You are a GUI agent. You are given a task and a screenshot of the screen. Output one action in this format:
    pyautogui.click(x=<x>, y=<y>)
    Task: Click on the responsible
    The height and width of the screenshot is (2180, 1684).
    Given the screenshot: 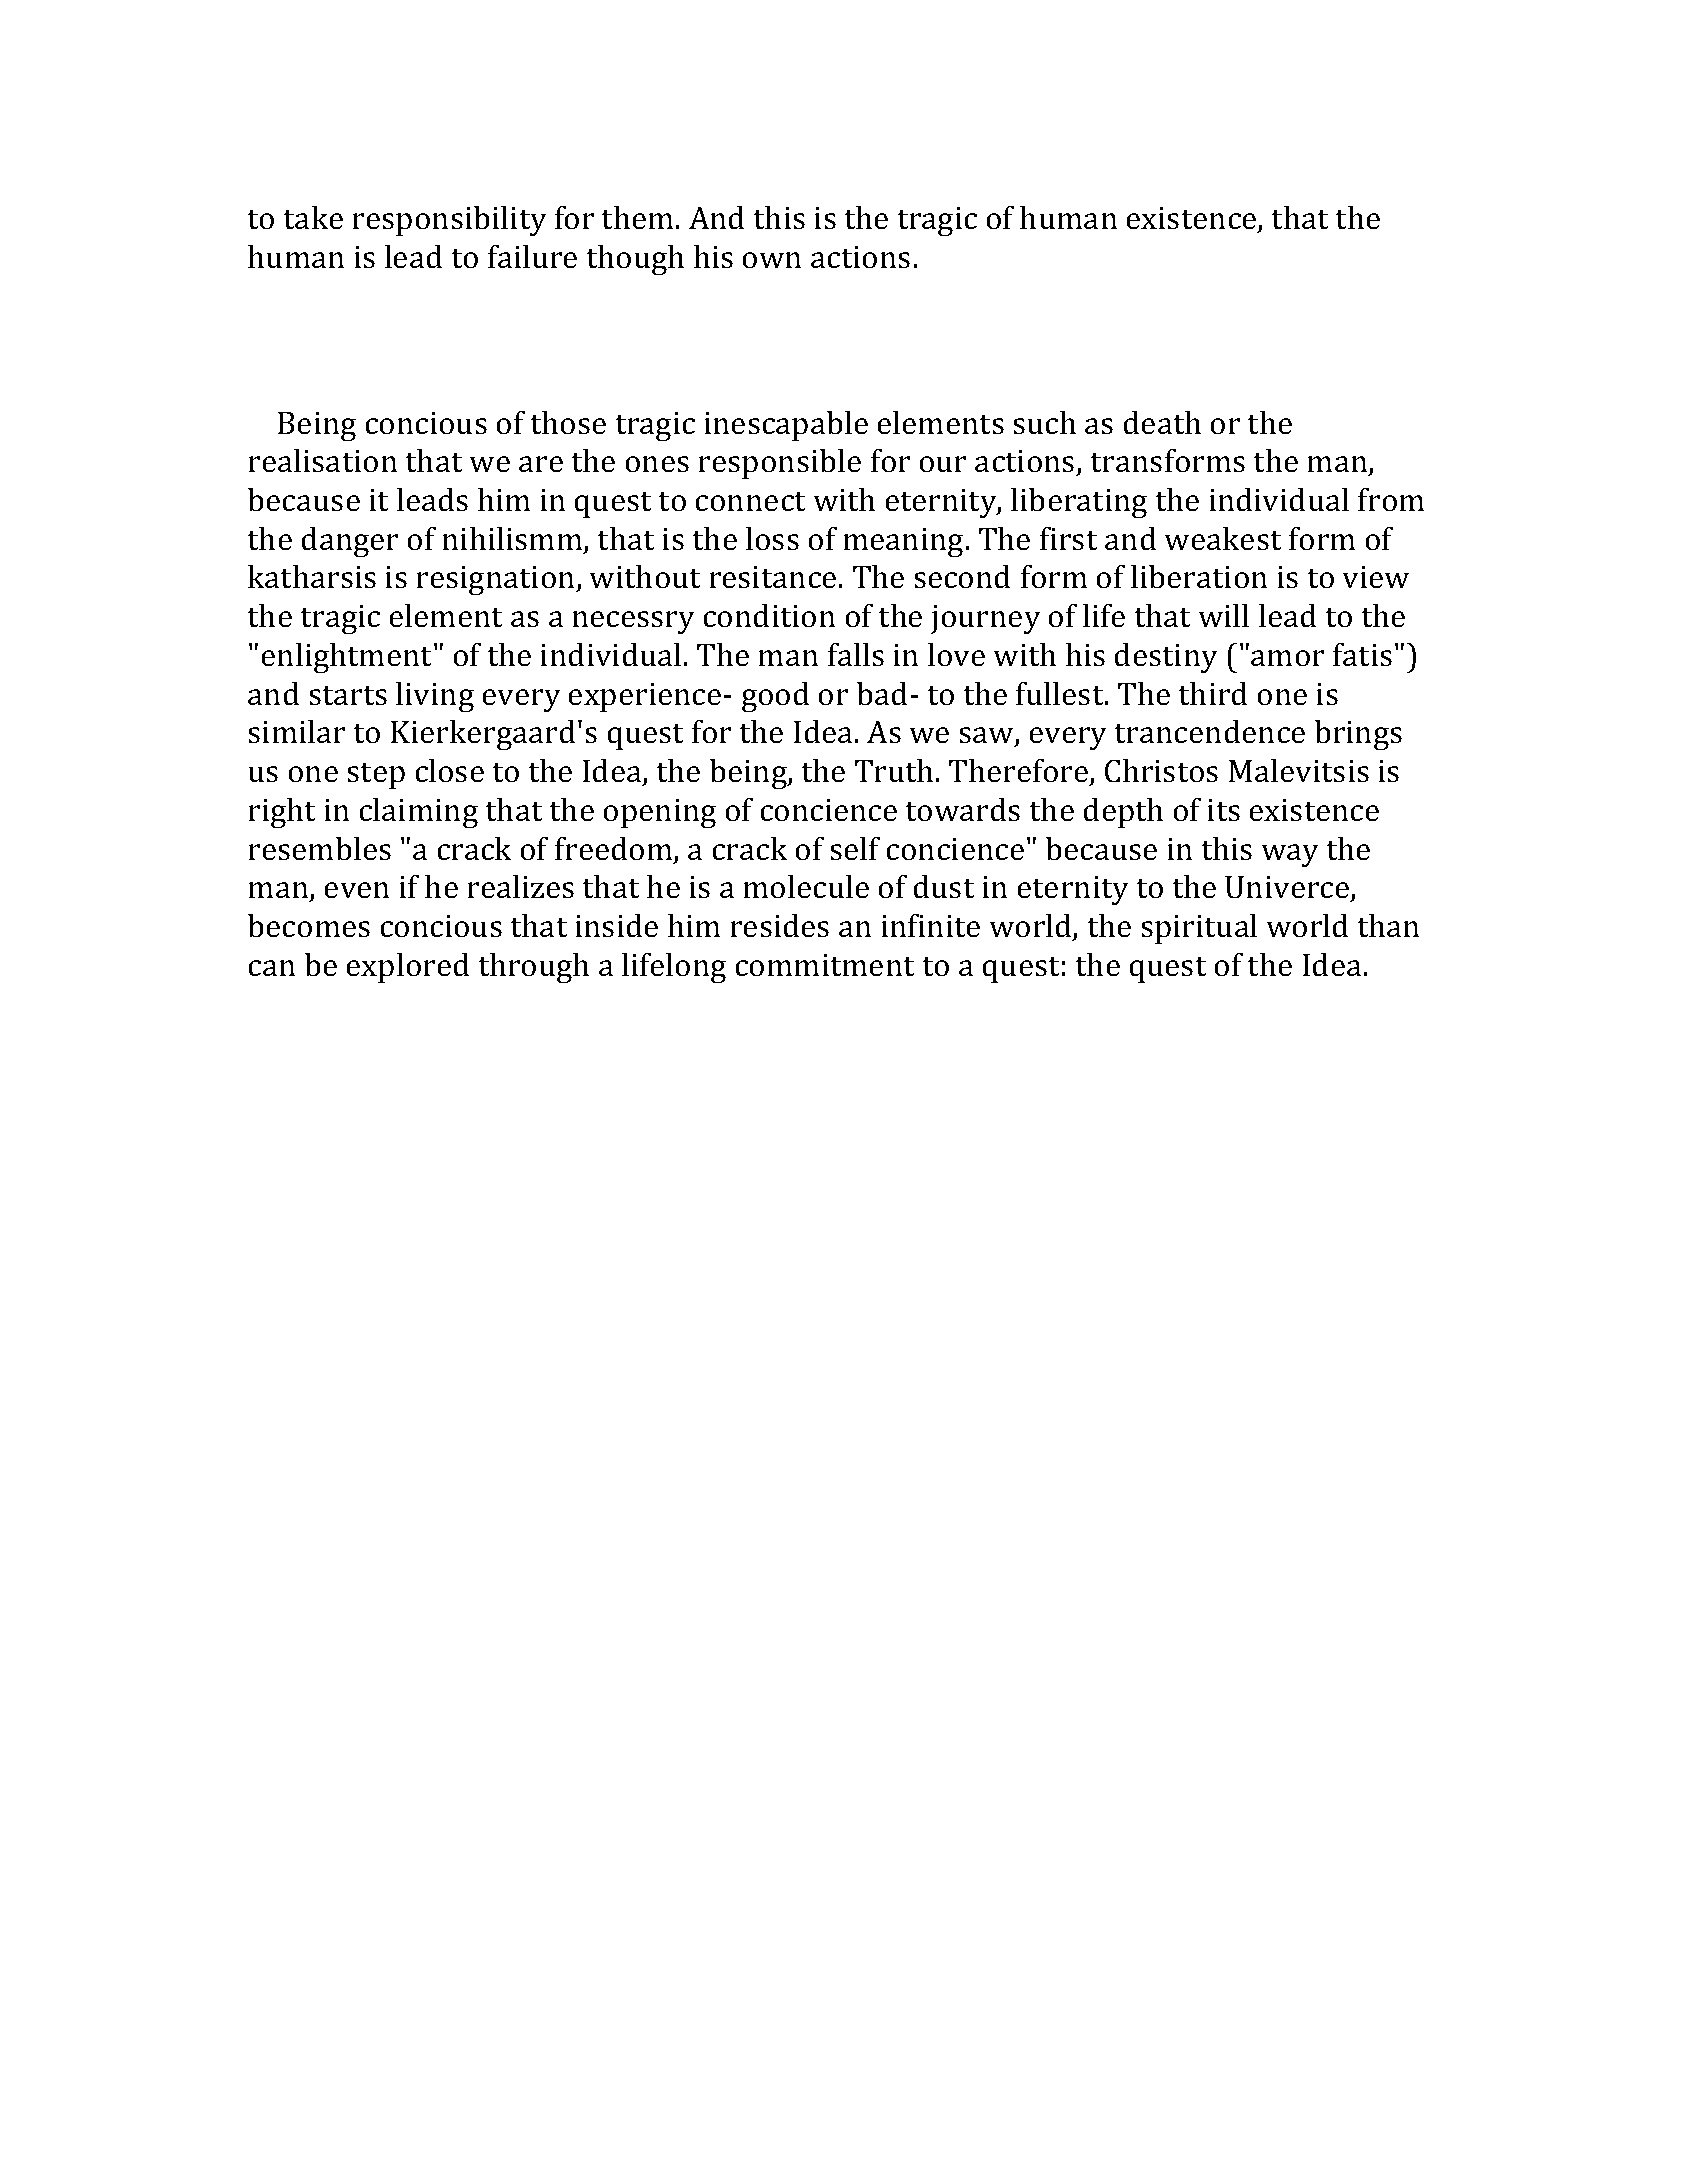 What is the action you would take?
    pyautogui.click(x=780, y=464)
